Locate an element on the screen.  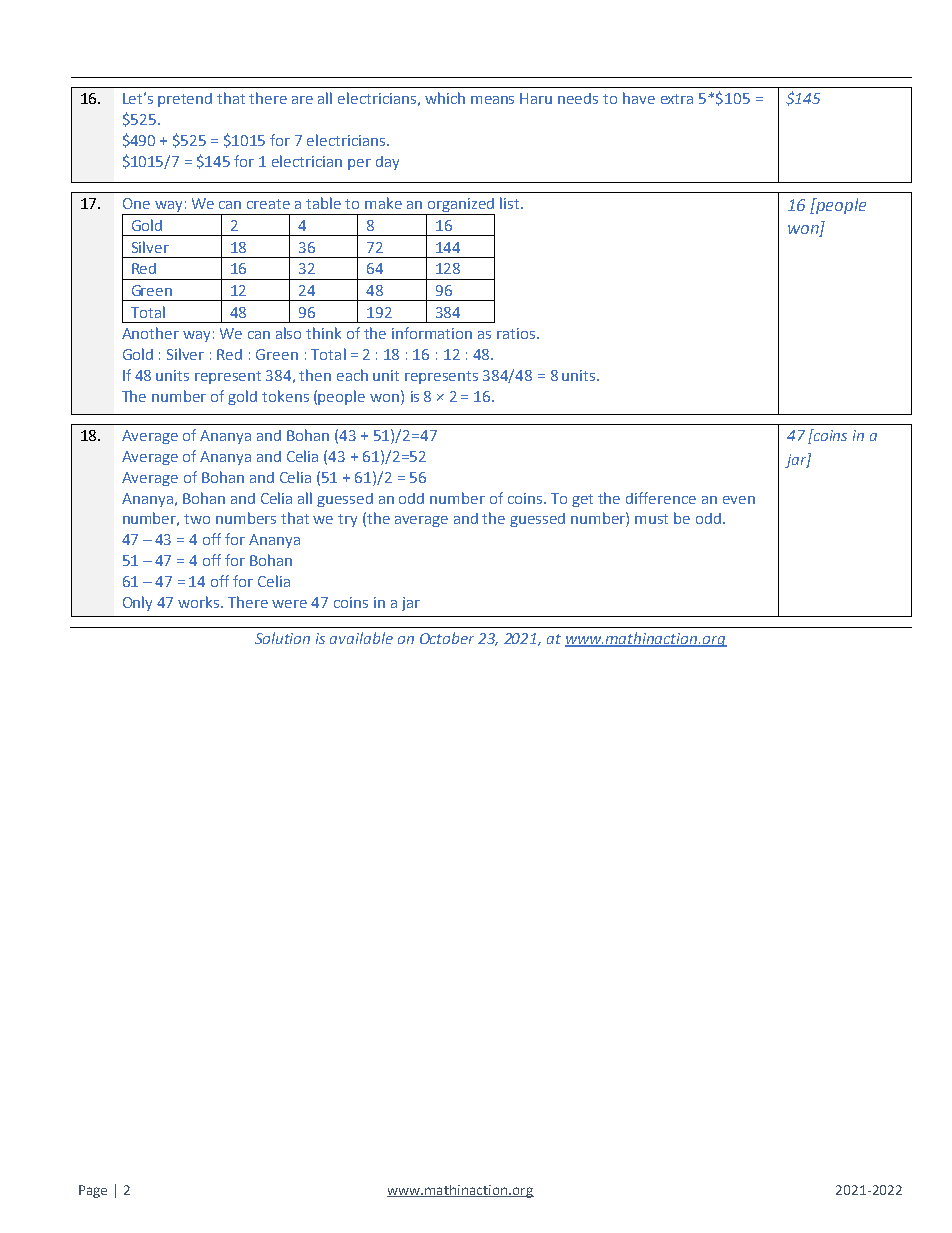
Page is located at coordinates (93, 1191).
